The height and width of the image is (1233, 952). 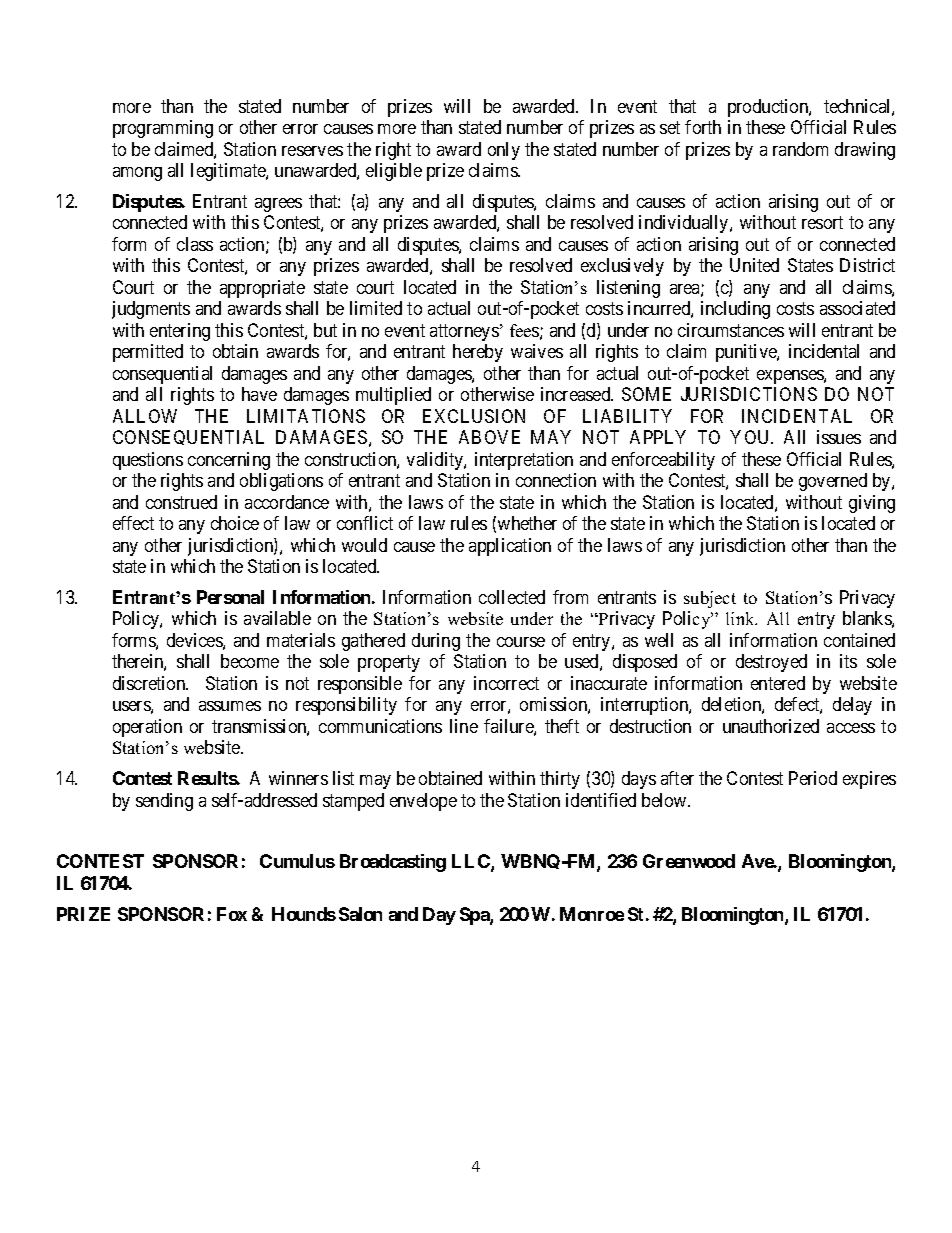 What do you see at coordinates (180, 332) in the image?
I see `entering` at bounding box center [180, 332].
